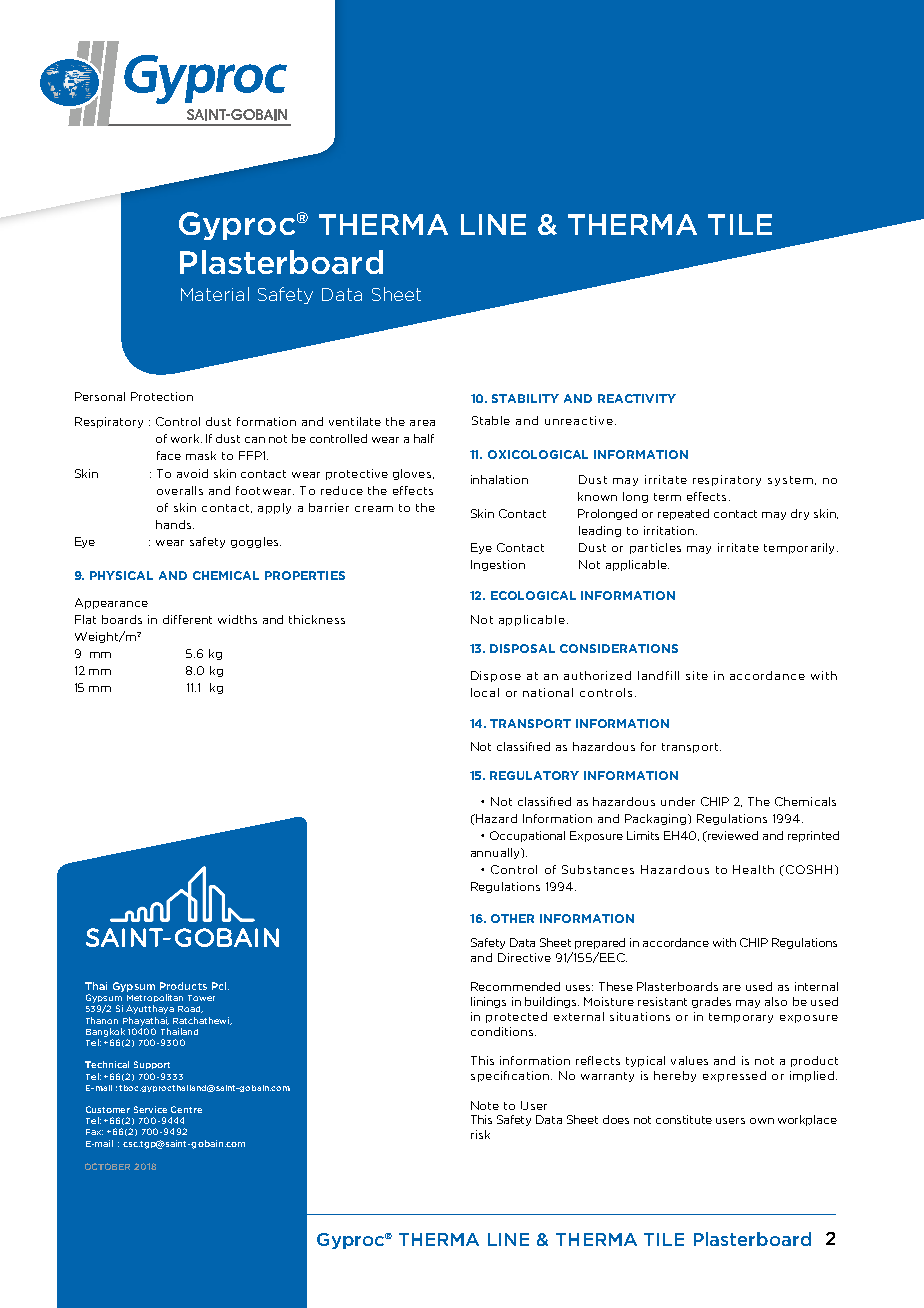 The height and width of the image is (1308, 924). Describe the element at coordinates (215, 294) in the image. I see `Material` at that location.
